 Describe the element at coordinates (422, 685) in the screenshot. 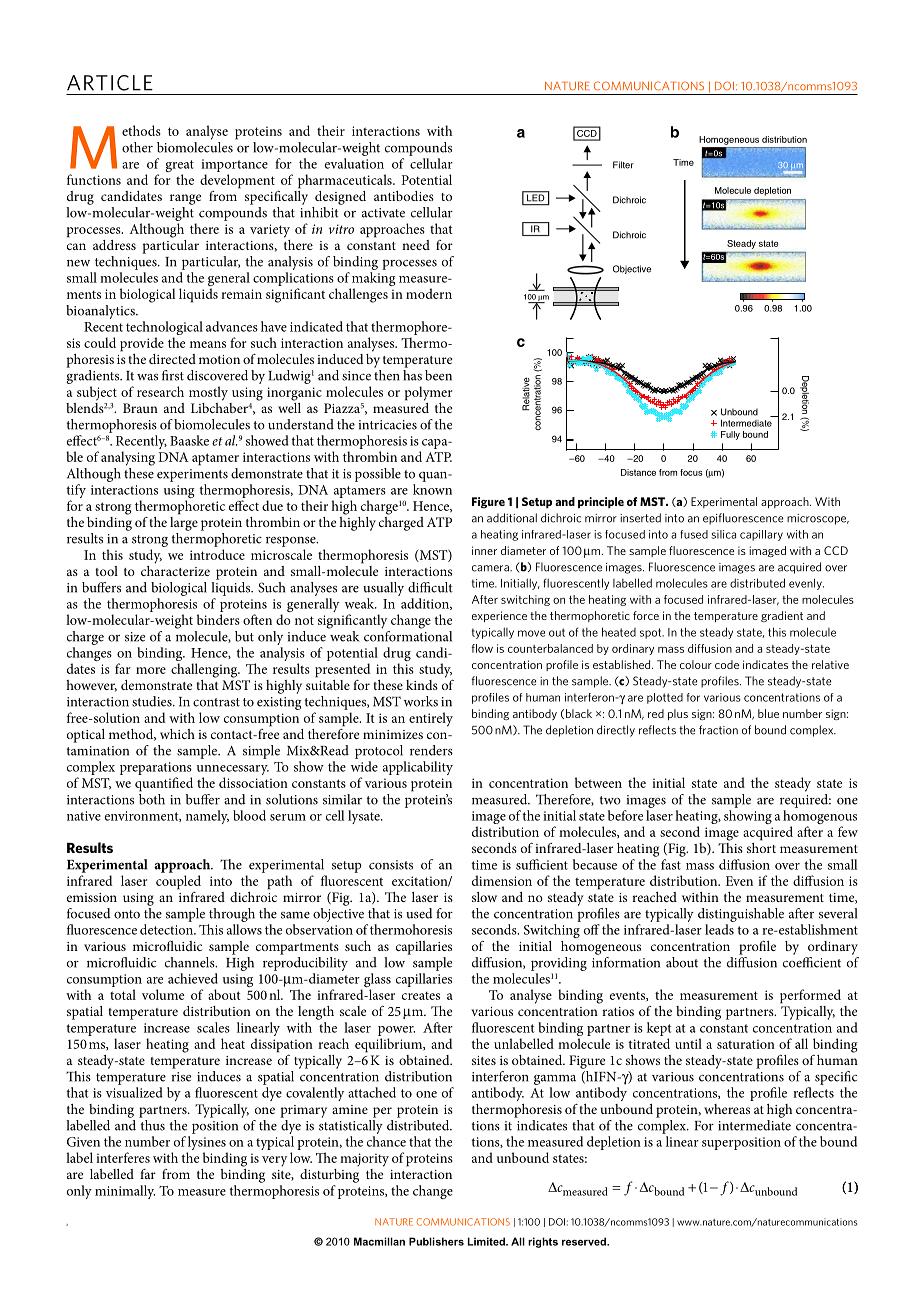

I see `kinds` at that location.
